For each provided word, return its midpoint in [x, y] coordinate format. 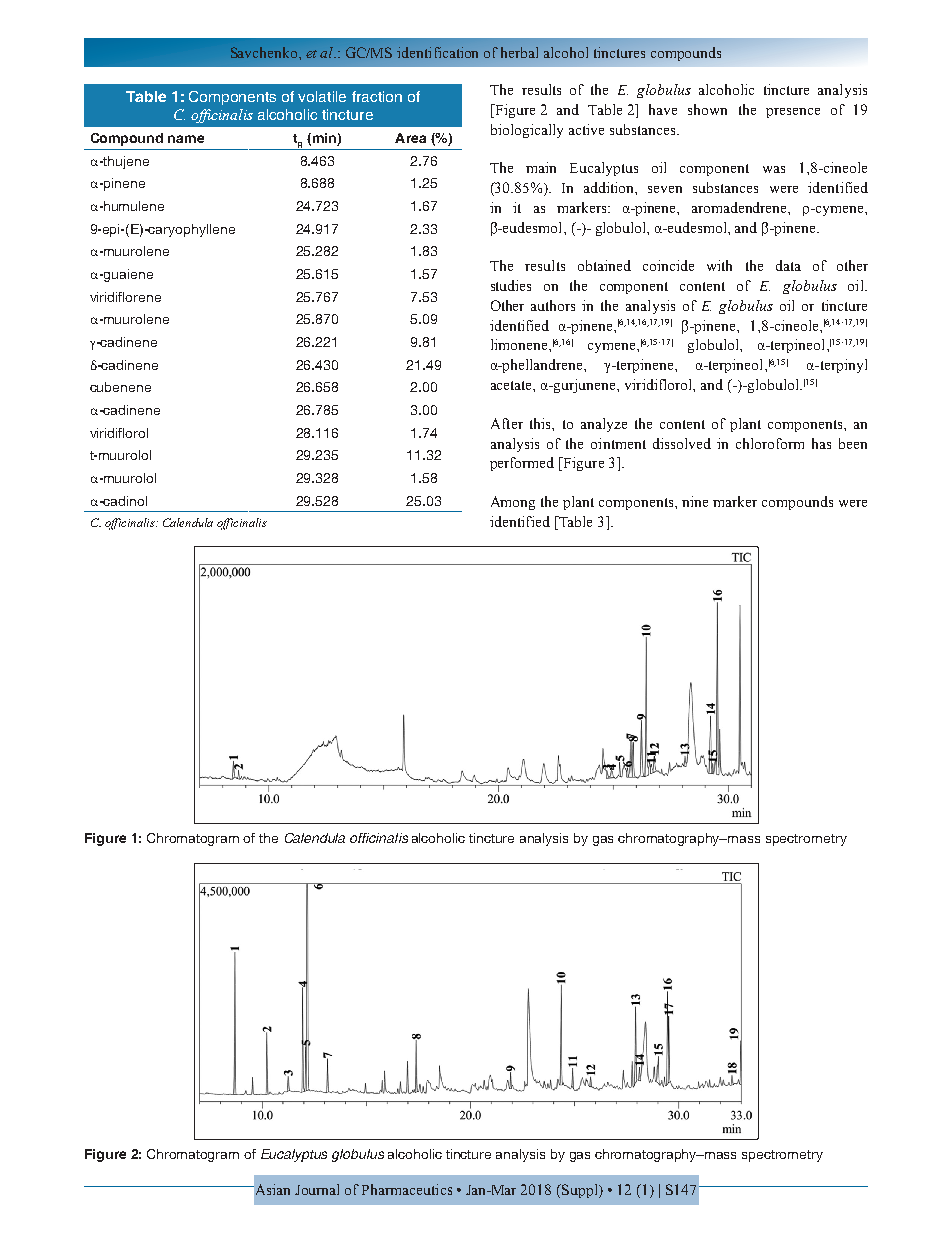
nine [695, 501]
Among [513, 503]
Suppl [580, 1191]
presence [793, 113]
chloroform [770, 443]
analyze [604, 425]
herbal [519, 52]
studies [511, 285]
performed [522, 464]
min [323, 139]
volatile [322, 96]
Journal [317, 1189]
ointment [618, 443]
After [507, 423]
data [788, 265]
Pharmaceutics [407, 1189]
